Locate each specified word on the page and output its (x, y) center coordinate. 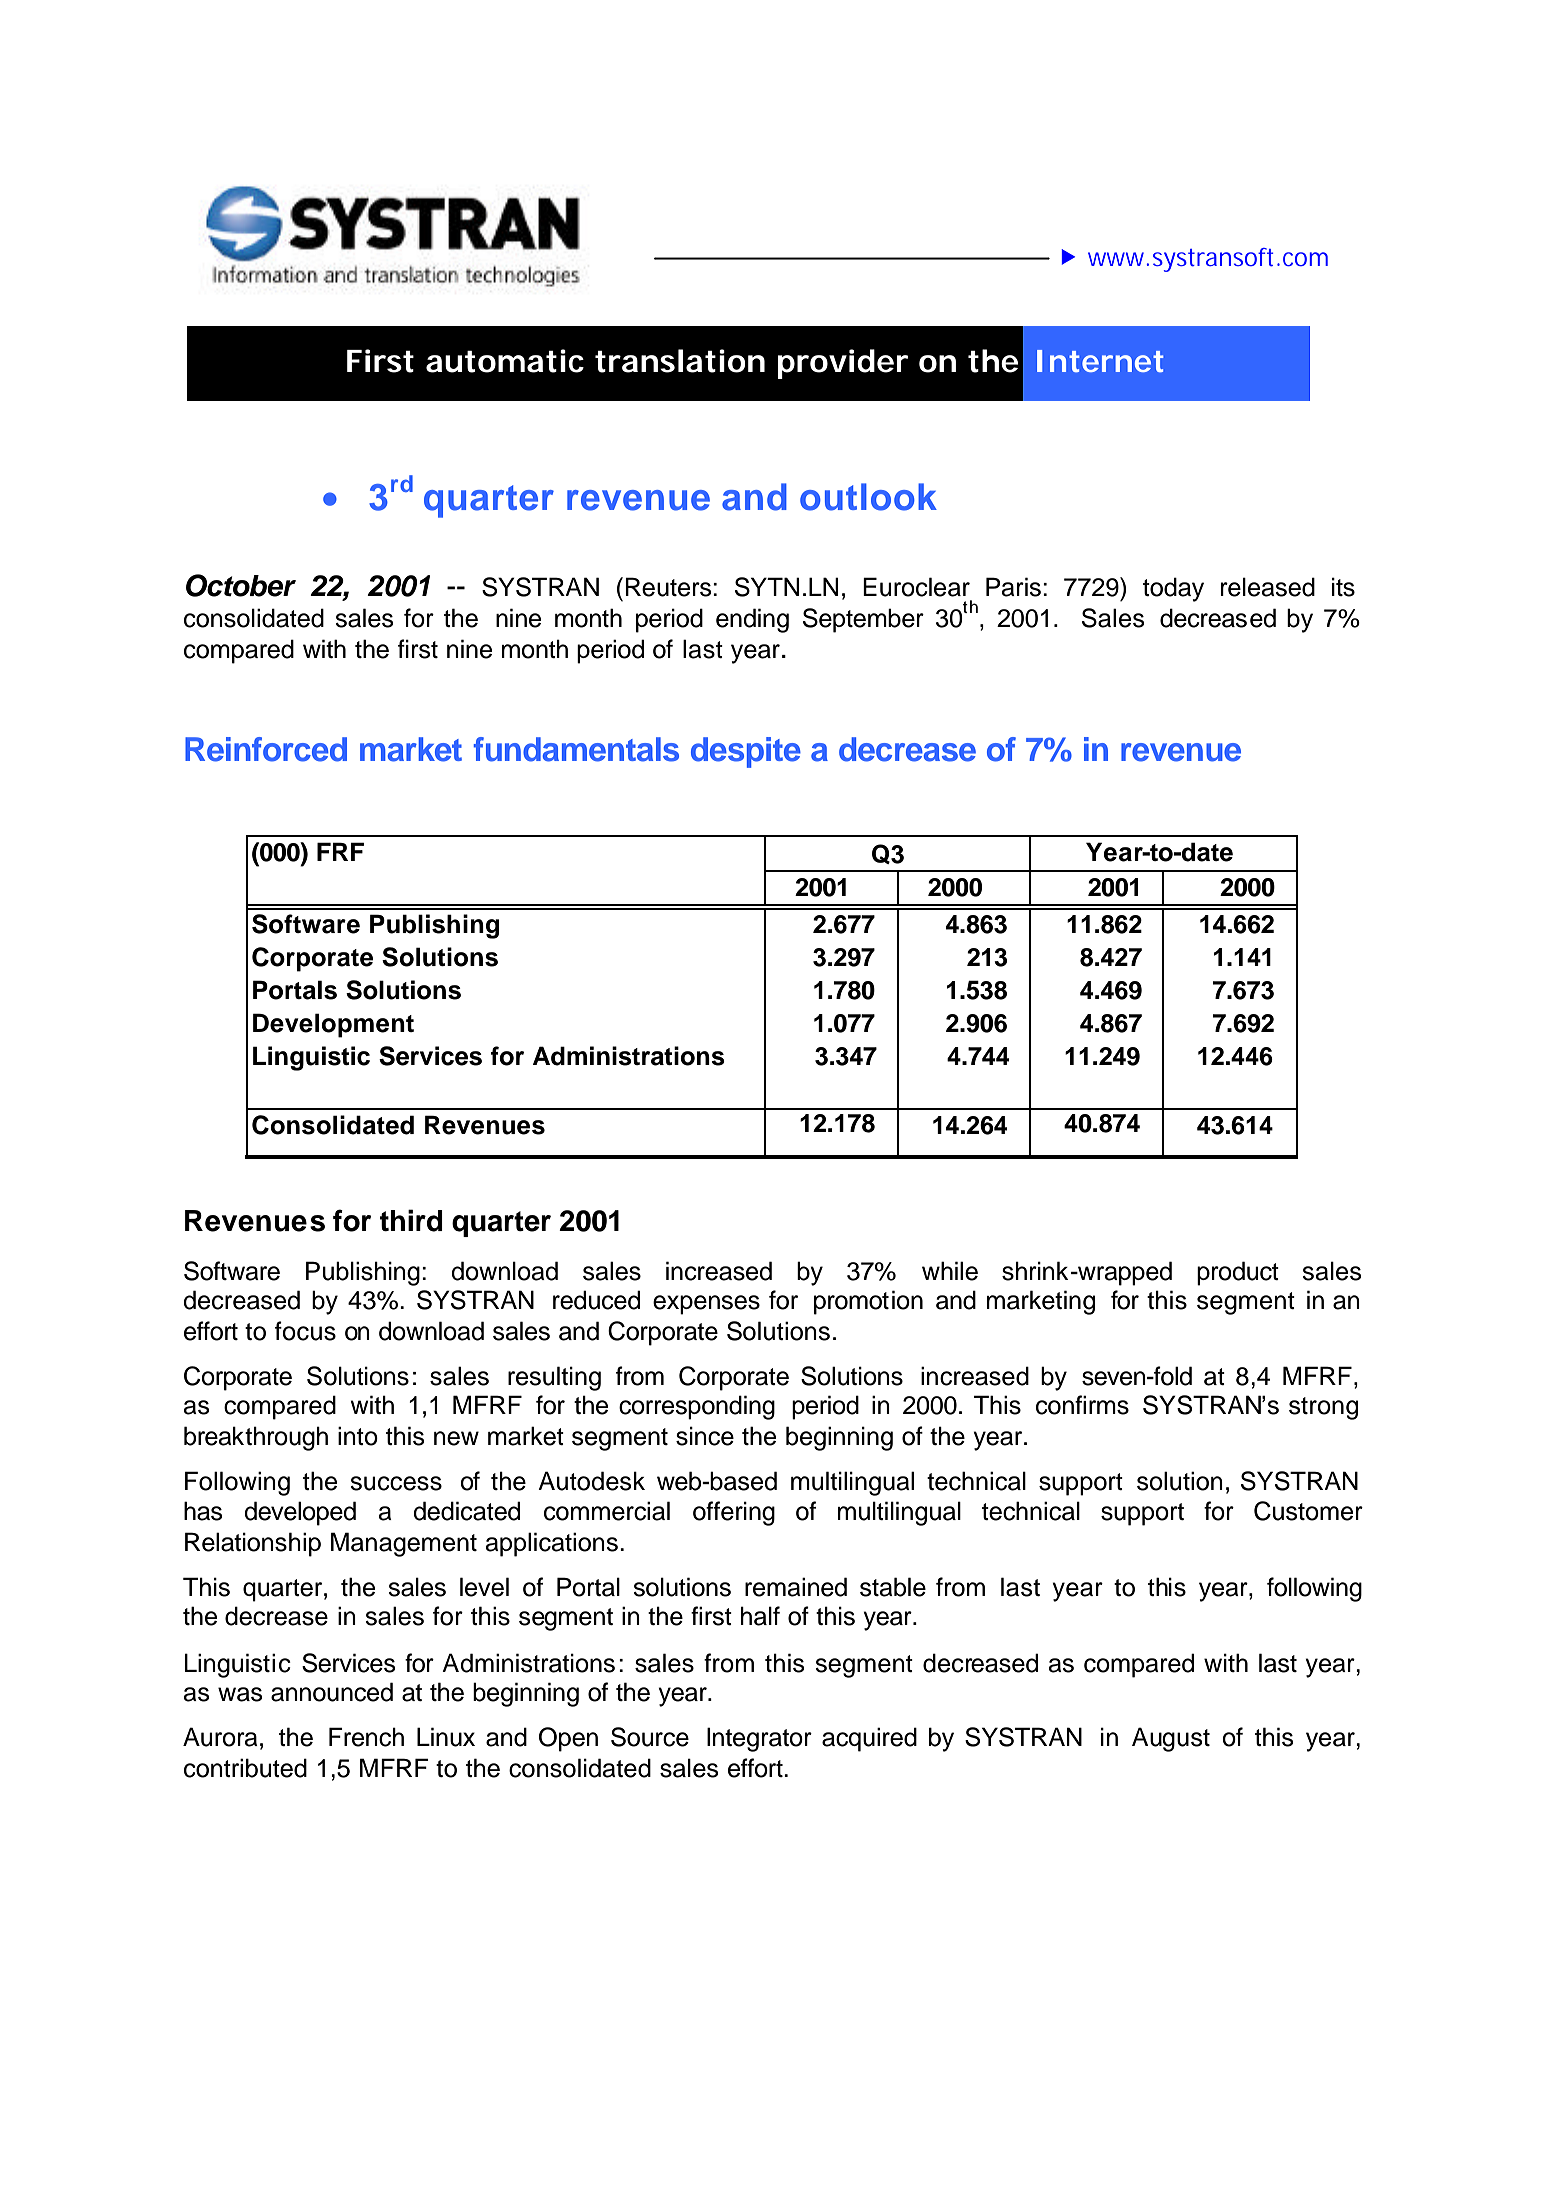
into (358, 1436)
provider (843, 364)
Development (333, 1025)
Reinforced (266, 749)
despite (746, 752)
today (1173, 589)
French (366, 1737)
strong (1323, 1408)
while (950, 1271)
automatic (505, 361)
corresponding (697, 1407)
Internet (1100, 361)
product (1238, 1273)
